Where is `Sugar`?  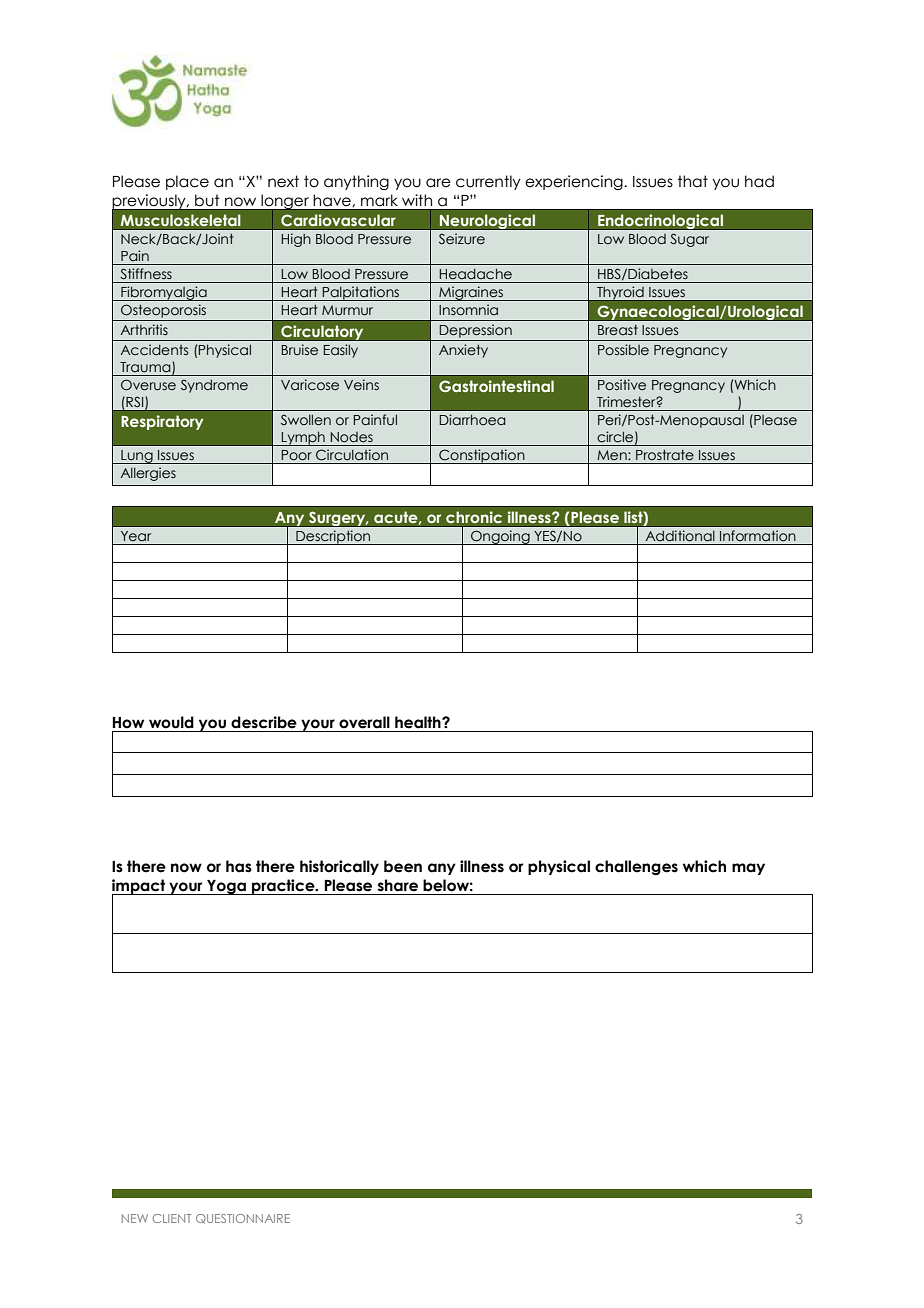 Sugar is located at coordinates (689, 240).
